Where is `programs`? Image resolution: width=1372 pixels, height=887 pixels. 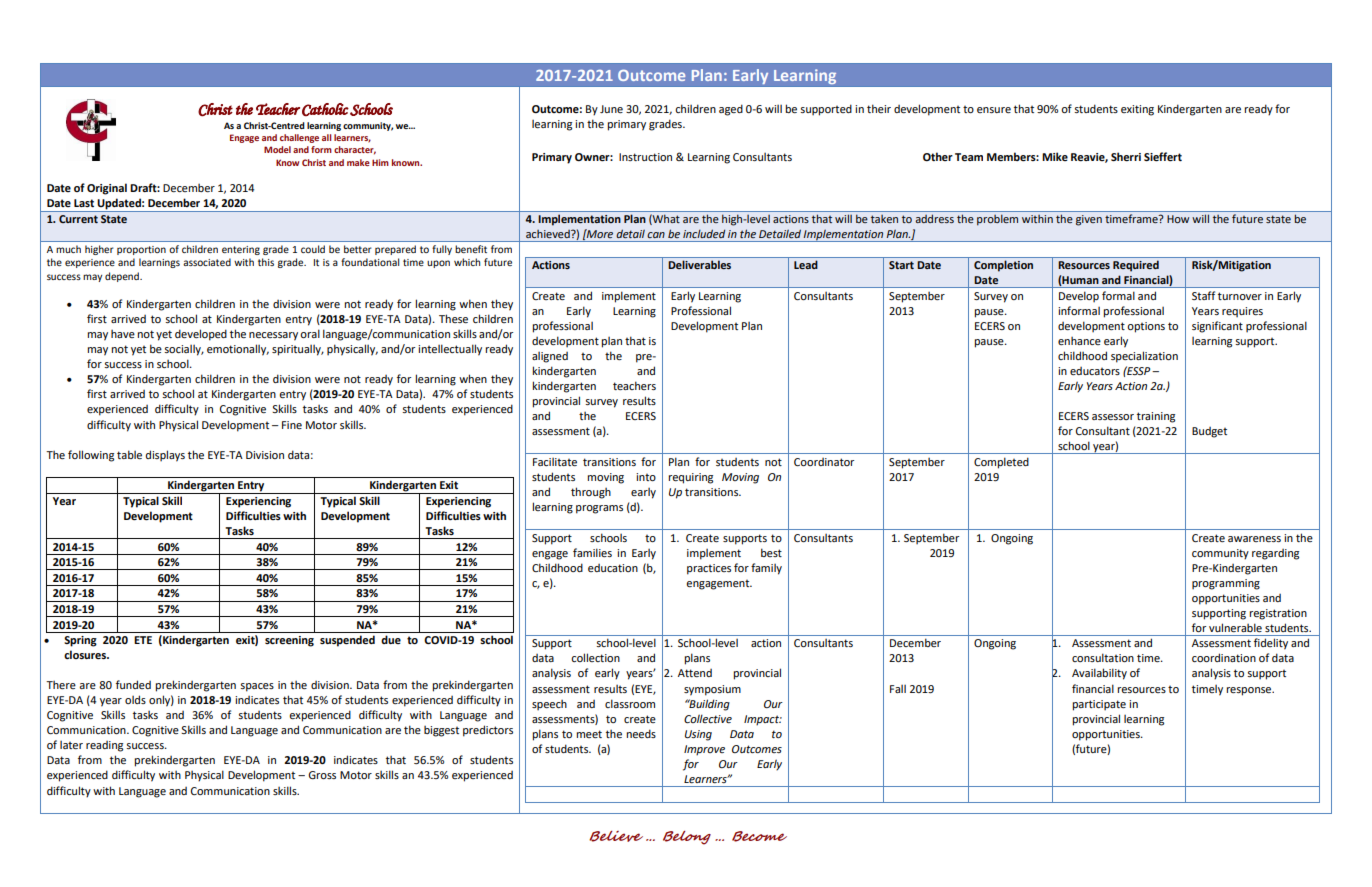
programs is located at coordinates (599, 509).
